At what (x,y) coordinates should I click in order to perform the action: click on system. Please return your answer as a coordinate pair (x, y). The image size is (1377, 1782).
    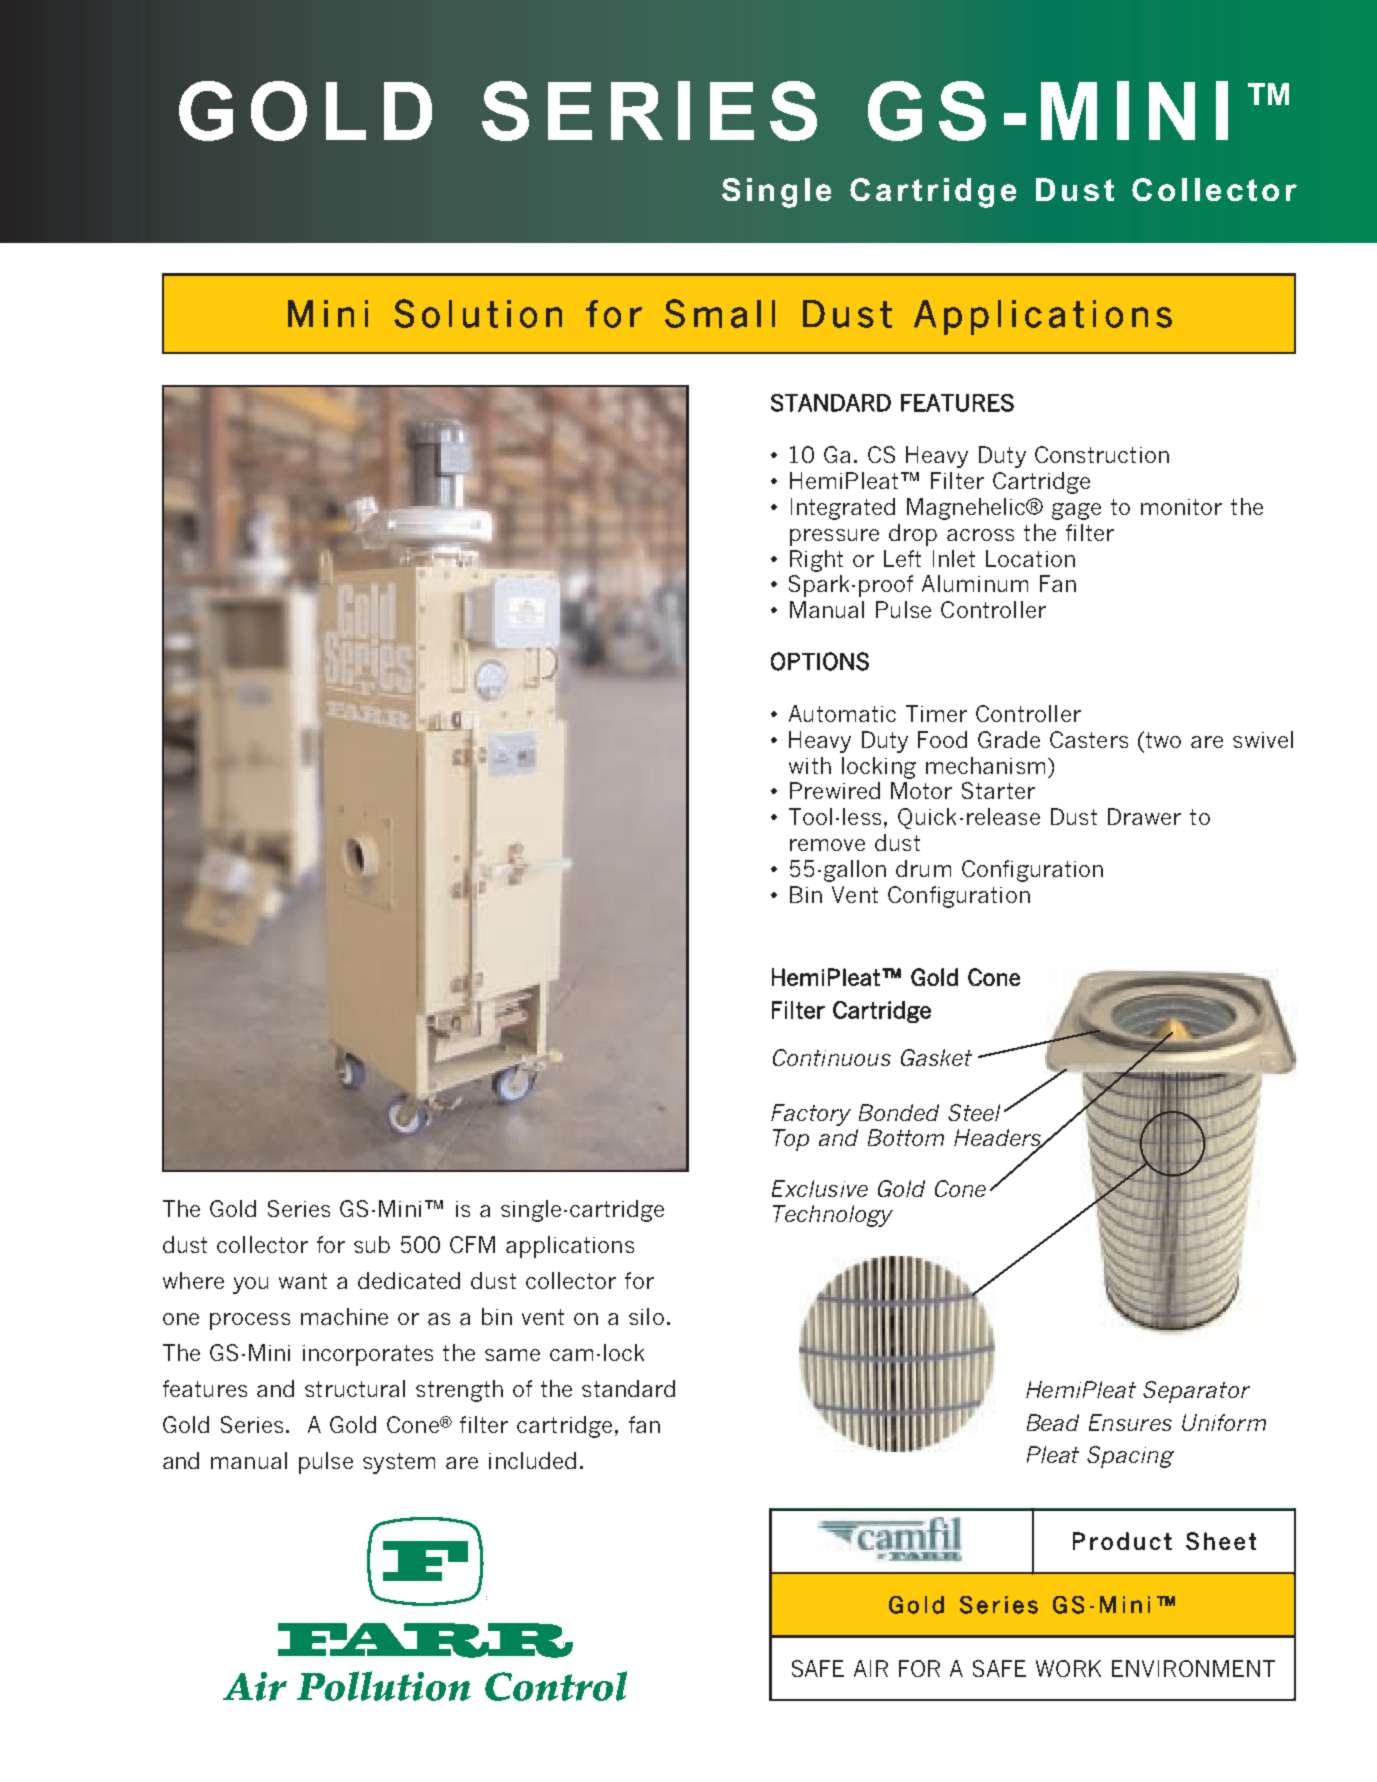
    Looking at the image, I should click on (399, 1463).
